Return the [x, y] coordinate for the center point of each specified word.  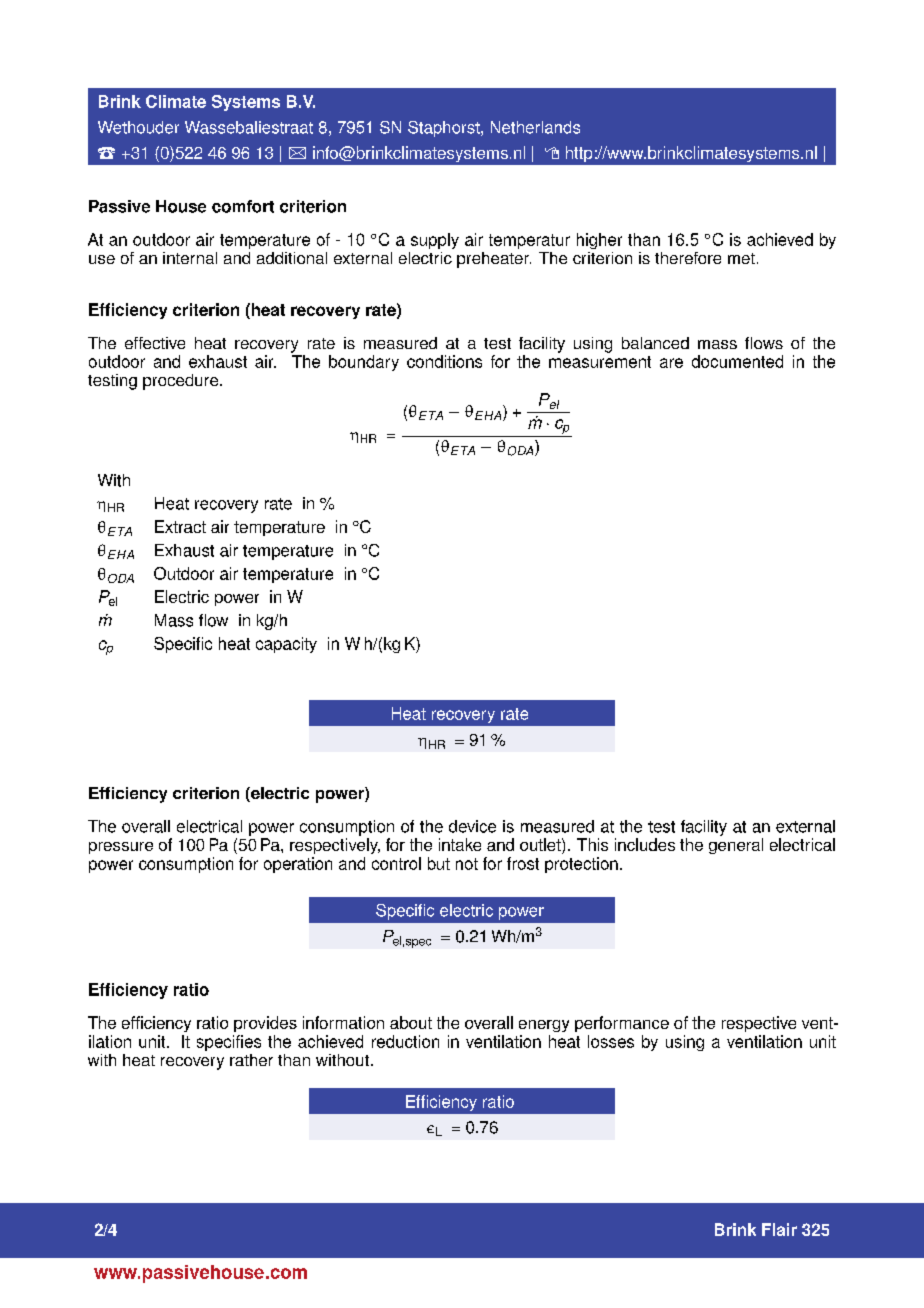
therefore [688, 258]
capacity [286, 645]
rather [251, 1060]
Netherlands [535, 127]
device [472, 826]
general [736, 846]
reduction [405, 1041]
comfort [243, 206]
